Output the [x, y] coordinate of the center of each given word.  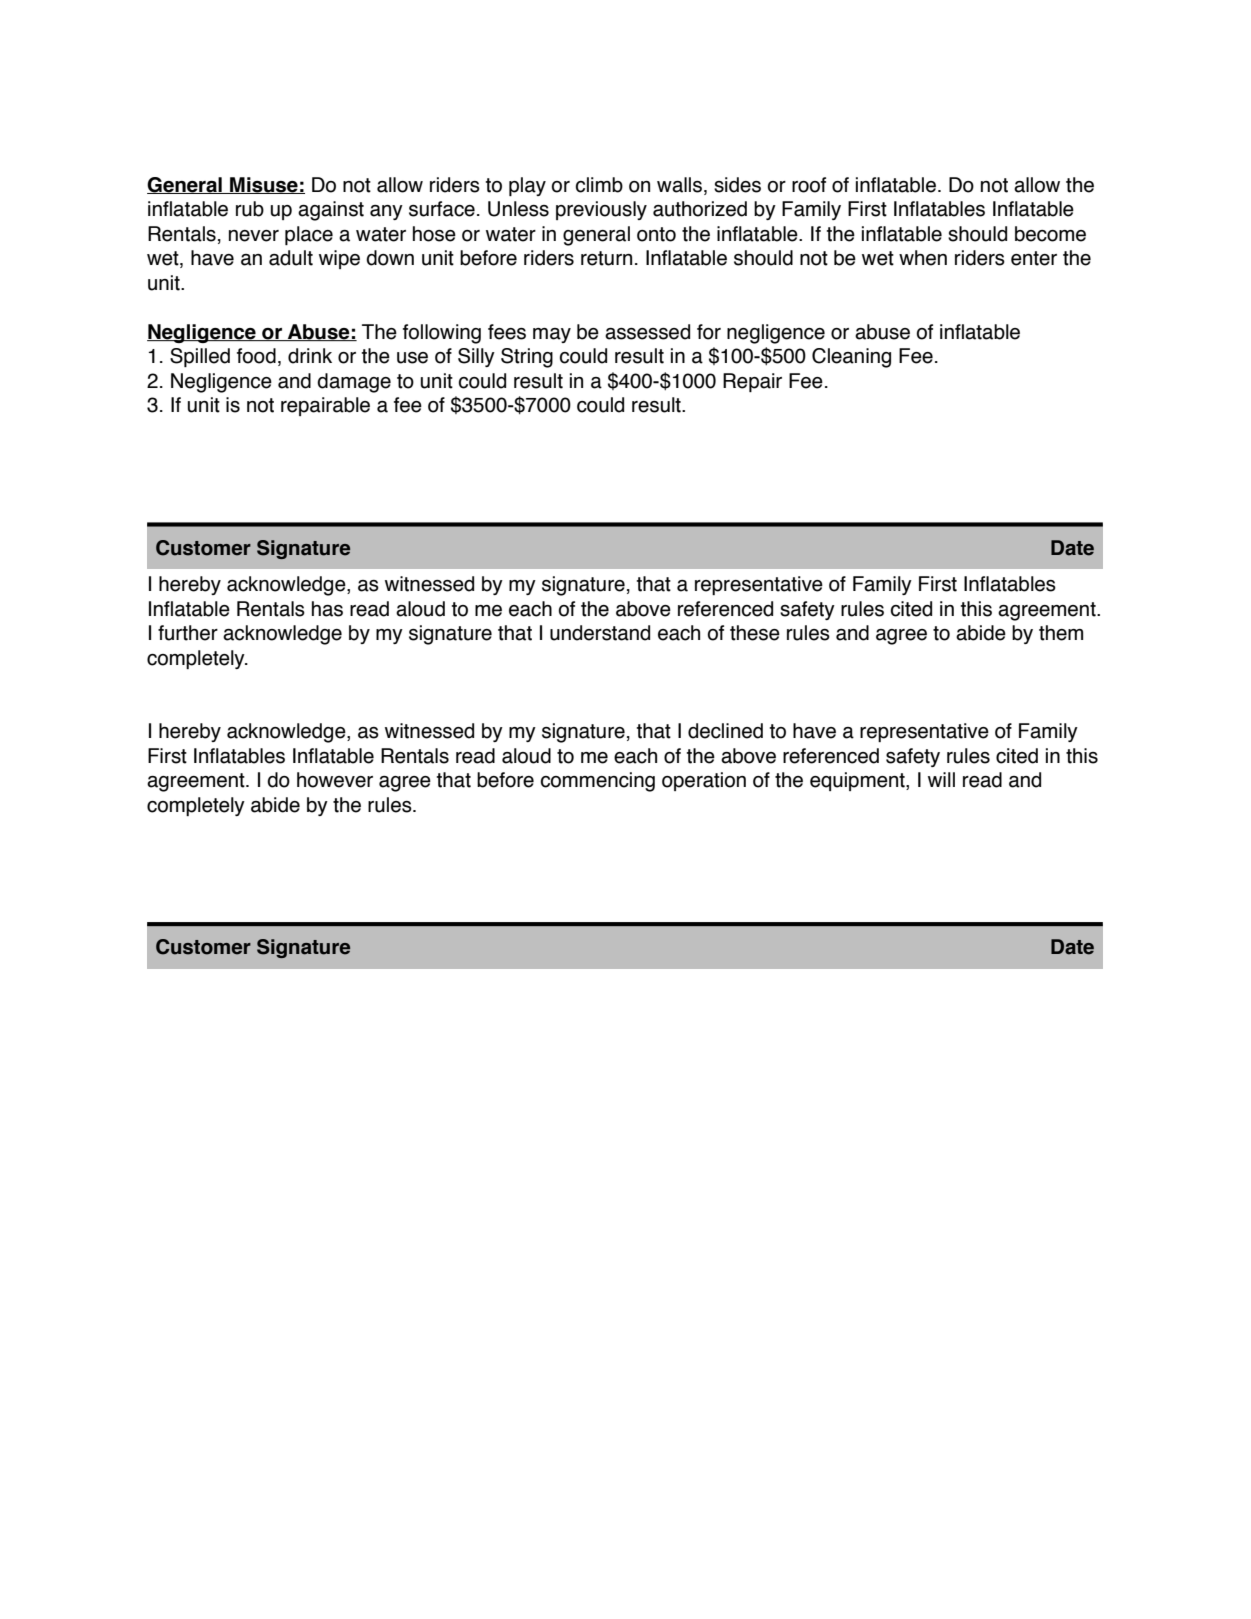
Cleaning [851, 358]
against [331, 211]
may [552, 335]
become [1050, 234]
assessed [647, 332]
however [335, 780]
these [755, 633]
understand [600, 633]
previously [601, 210]
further [188, 633]
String [527, 358]
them [1061, 633]
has [327, 609]
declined [725, 731]
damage [354, 383]
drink [310, 356]
